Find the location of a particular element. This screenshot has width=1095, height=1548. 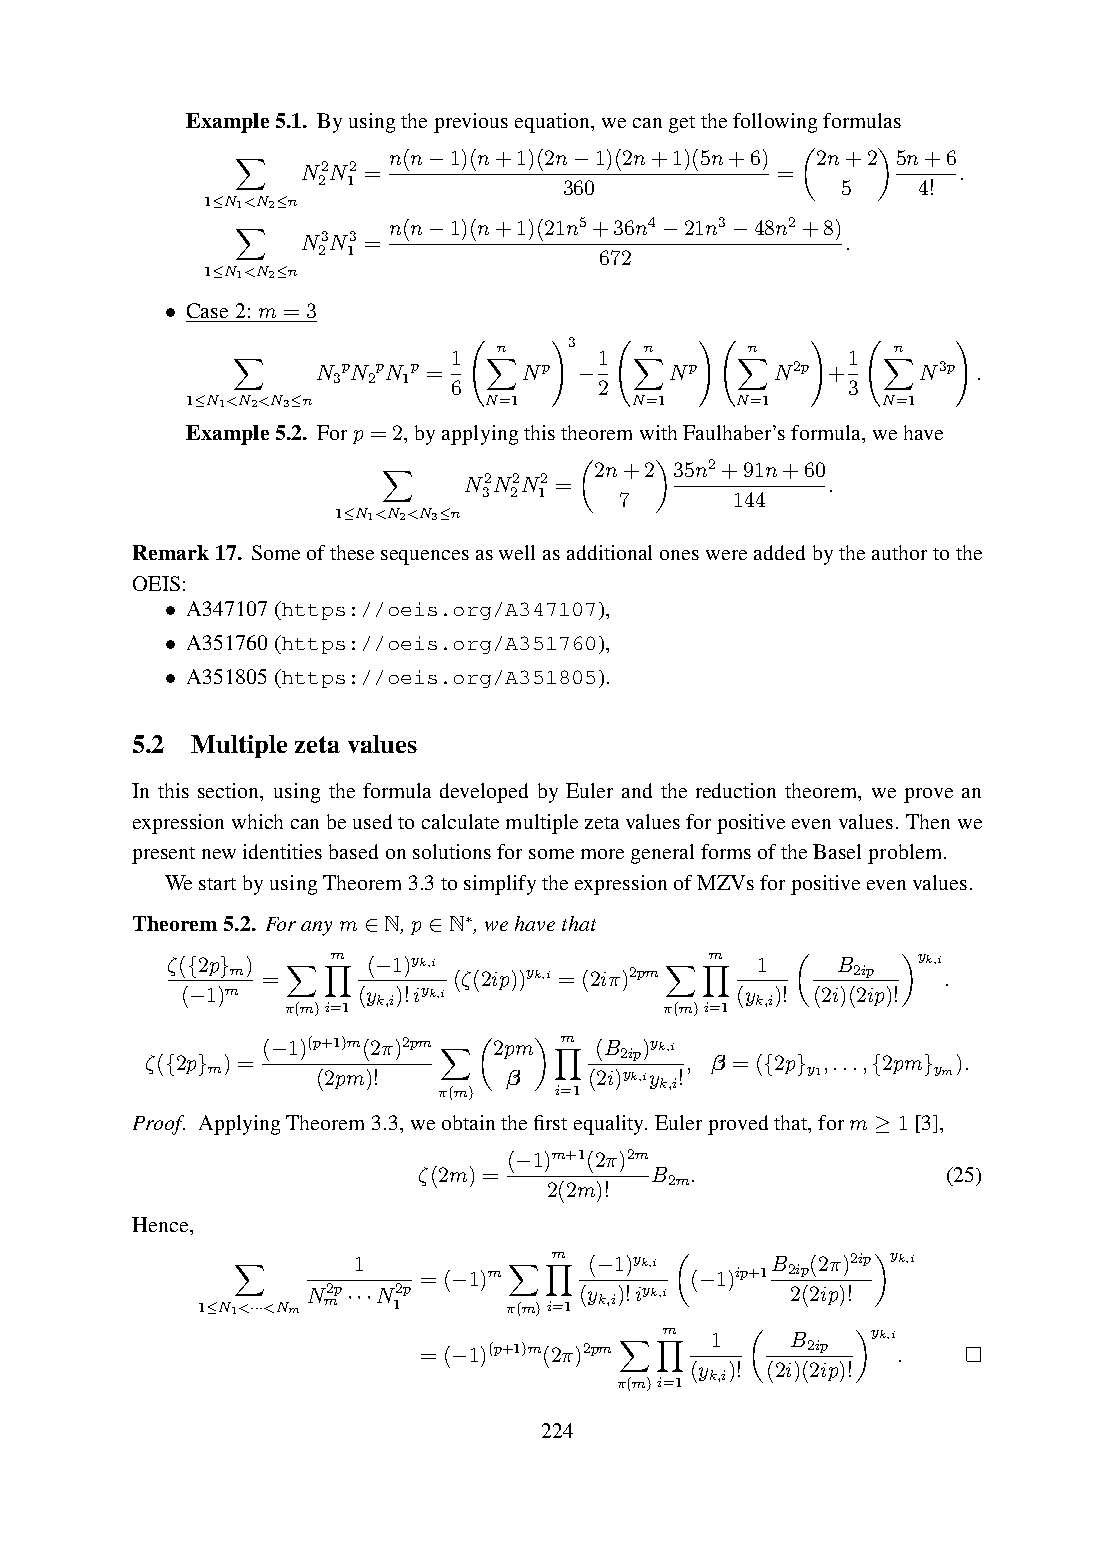

section is located at coordinates (230, 792).
